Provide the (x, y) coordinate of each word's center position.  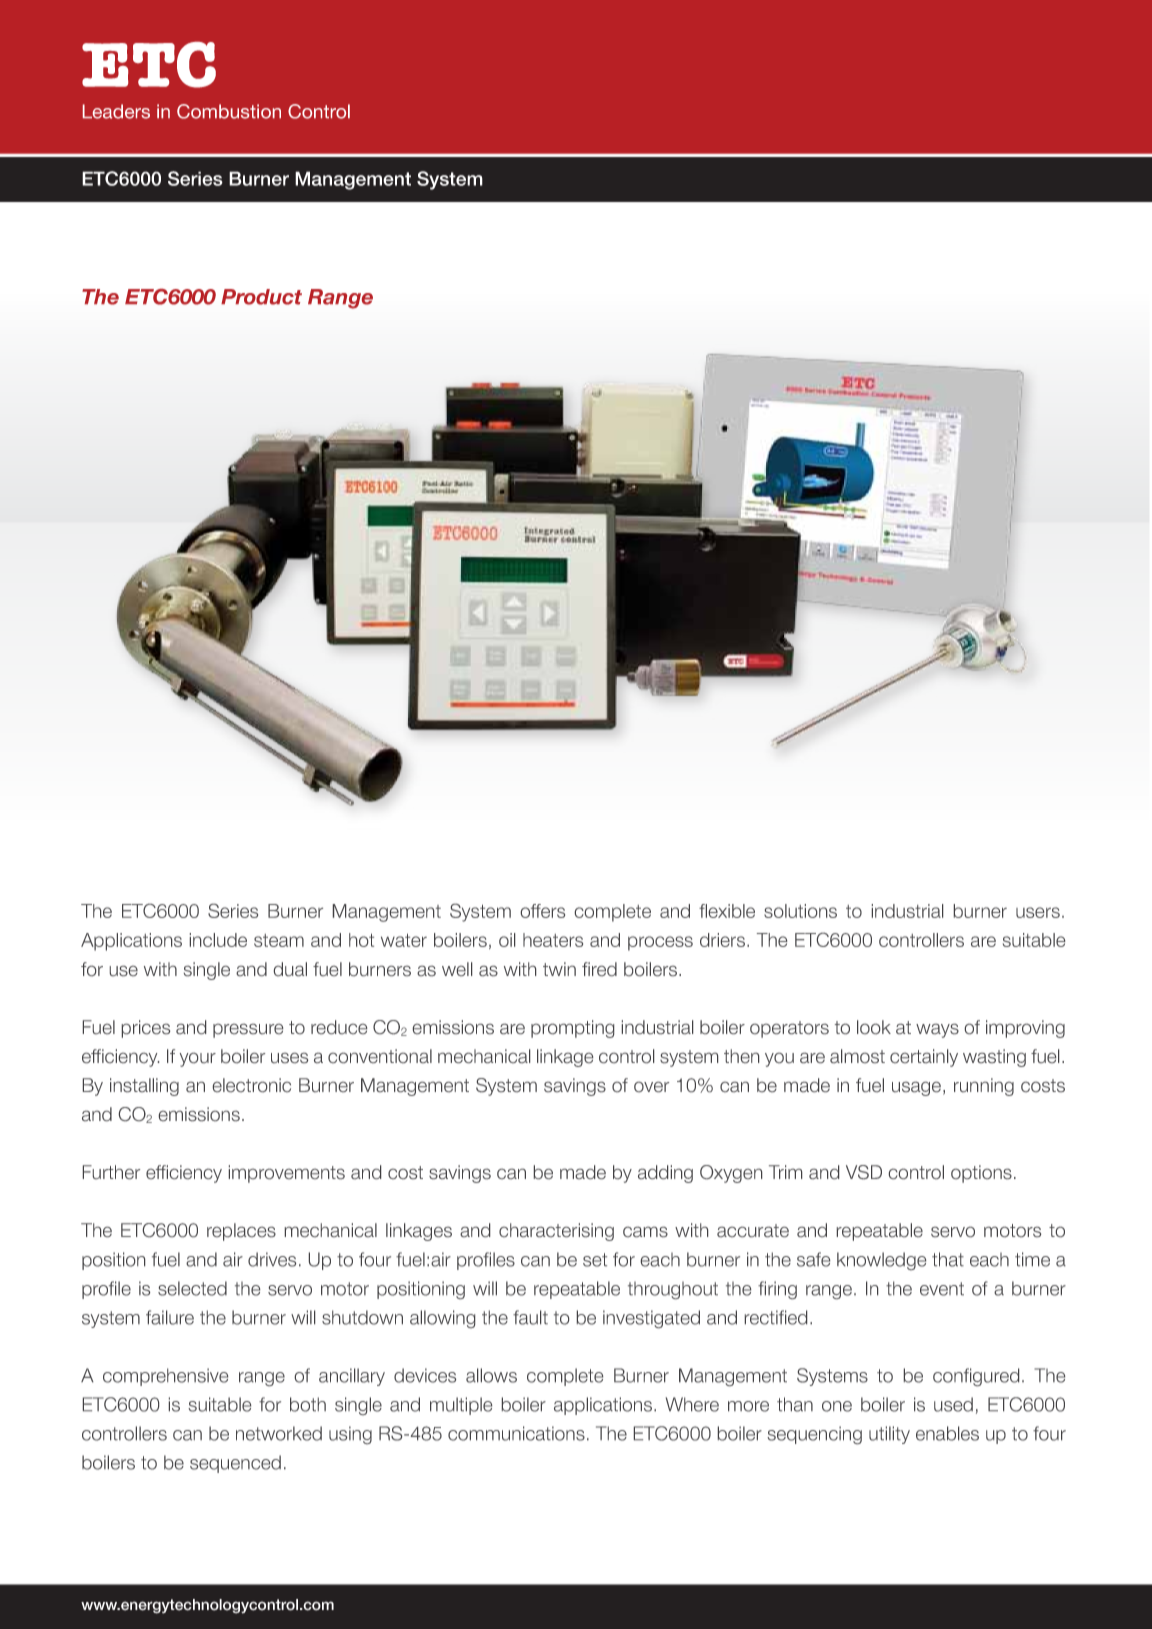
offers (543, 911)
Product (261, 297)
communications (516, 1433)
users (1038, 912)
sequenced (235, 1464)
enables (947, 1433)
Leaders (116, 111)
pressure (248, 1031)
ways (937, 1031)
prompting (572, 1029)
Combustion (229, 111)
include (218, 940)
